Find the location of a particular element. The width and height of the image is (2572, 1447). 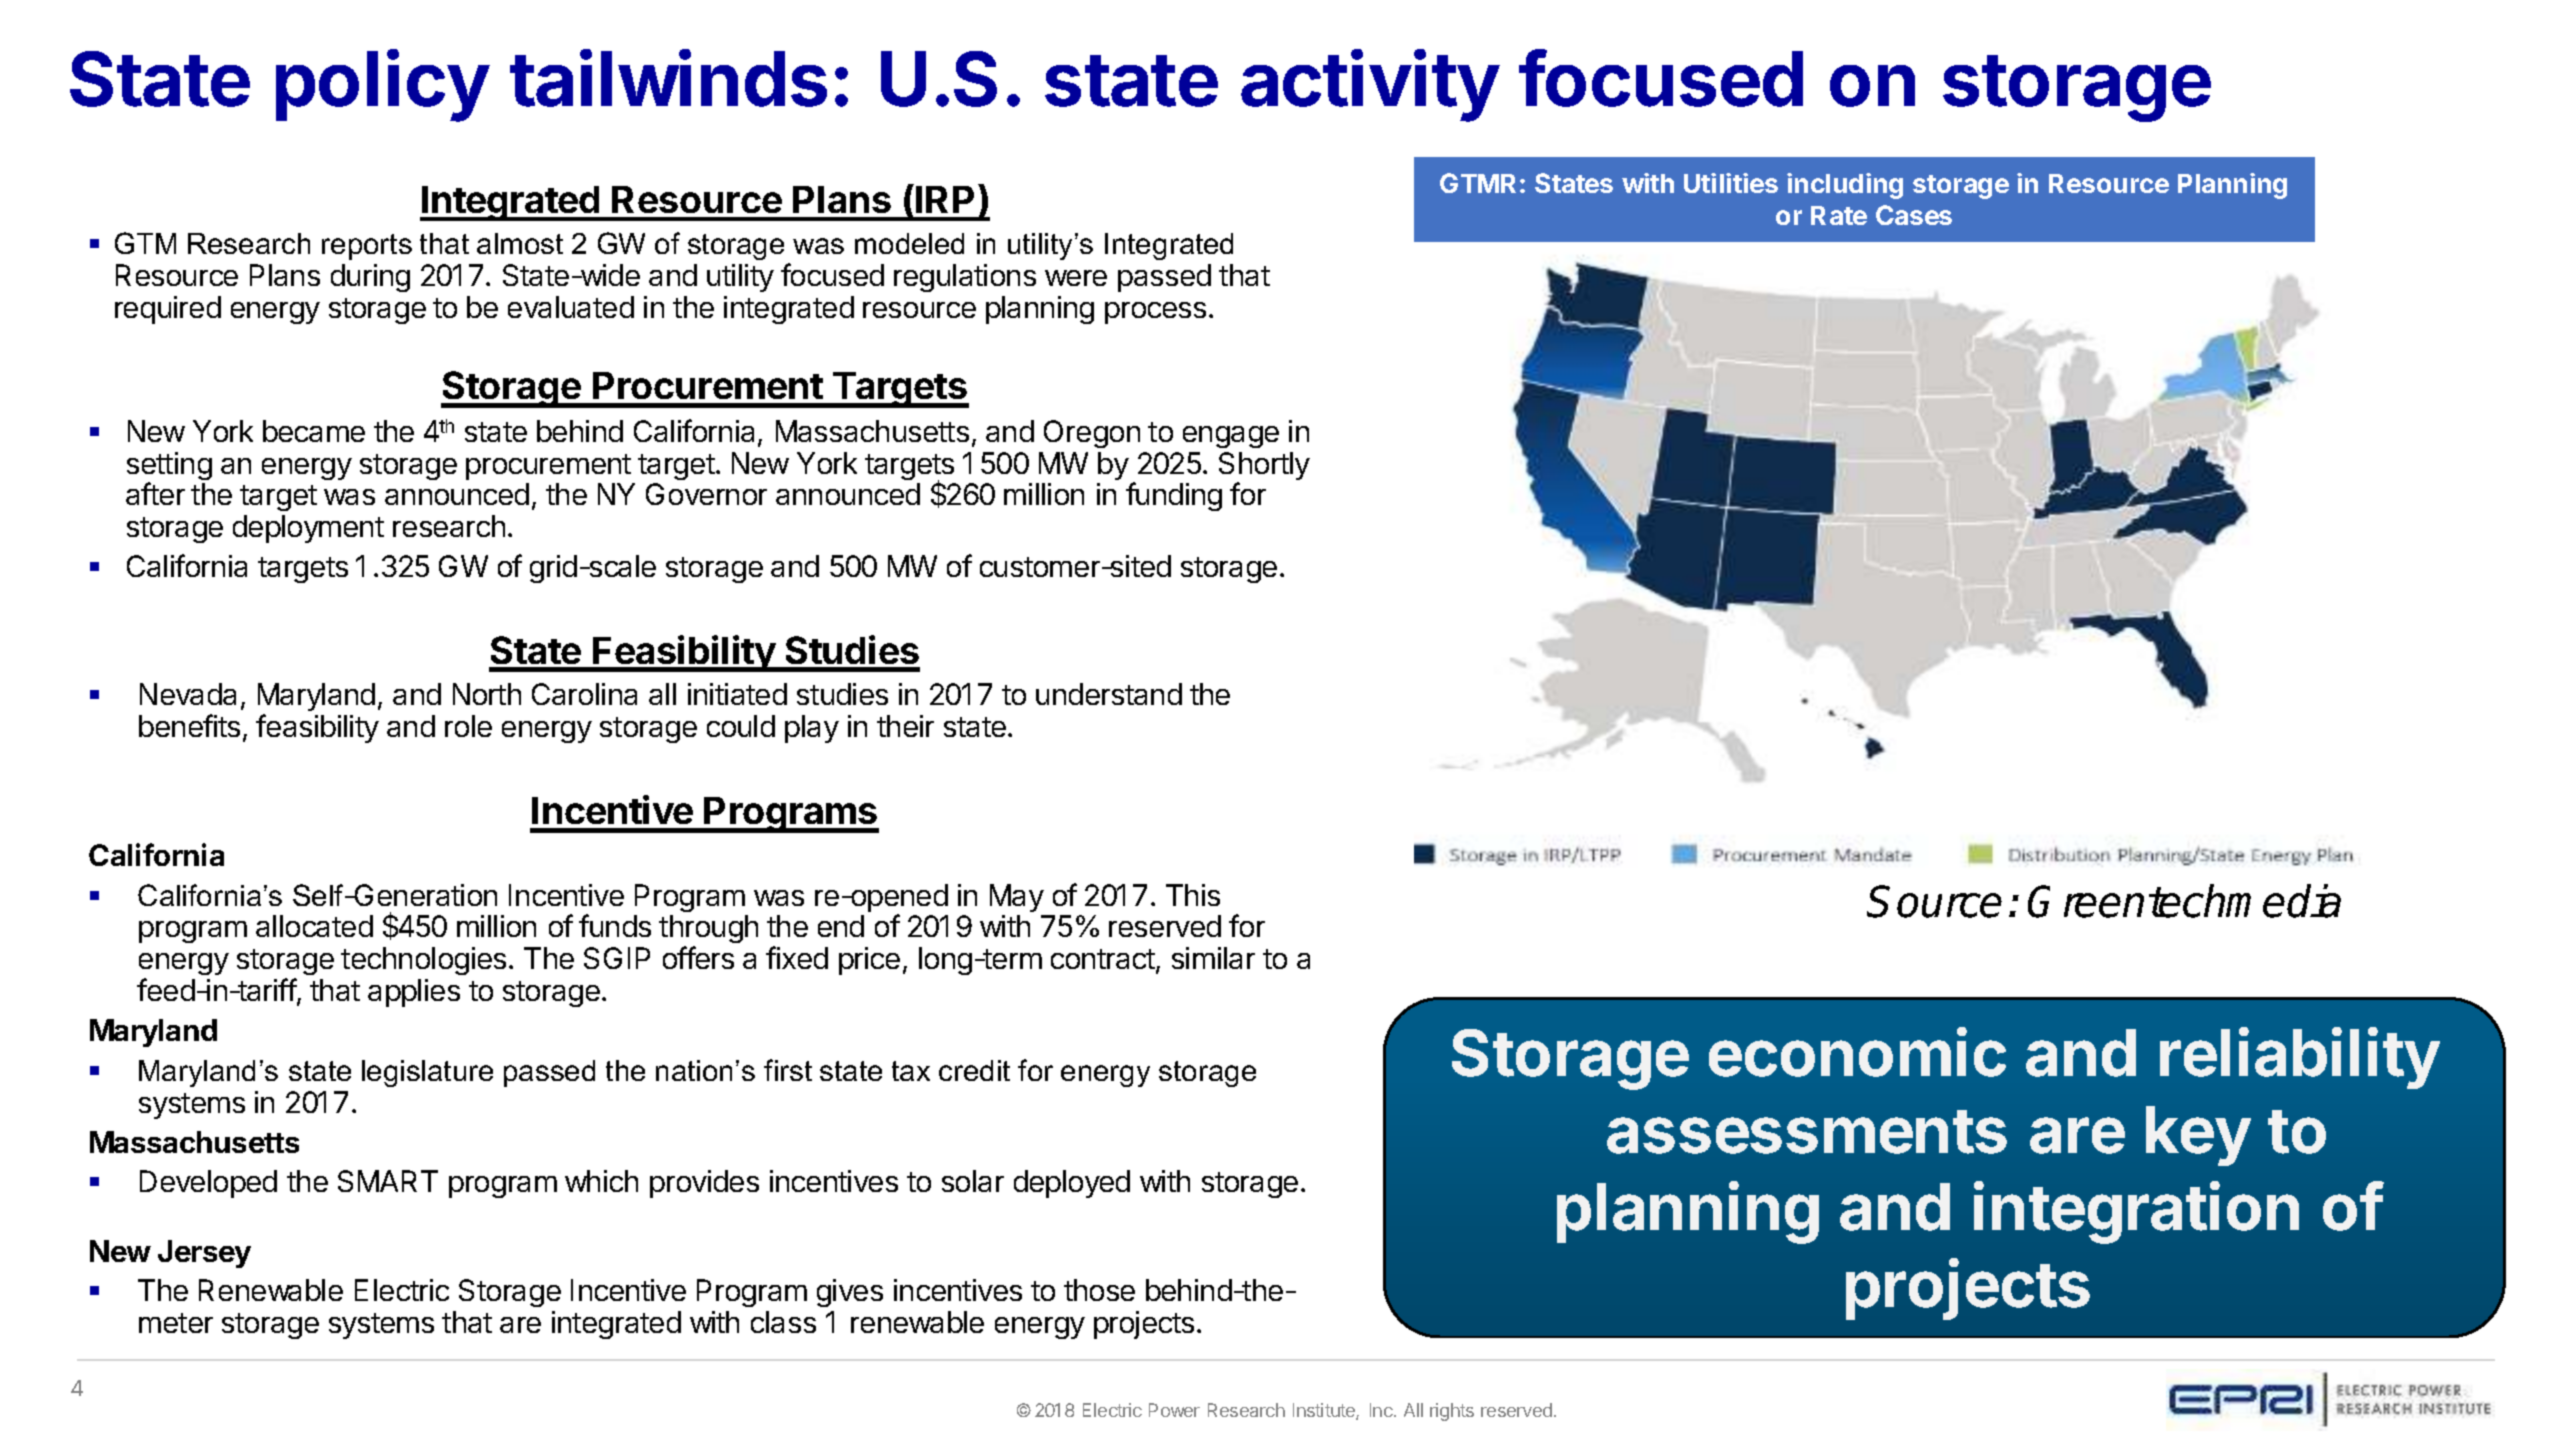

funding is located at coordinates (1174, 496).
